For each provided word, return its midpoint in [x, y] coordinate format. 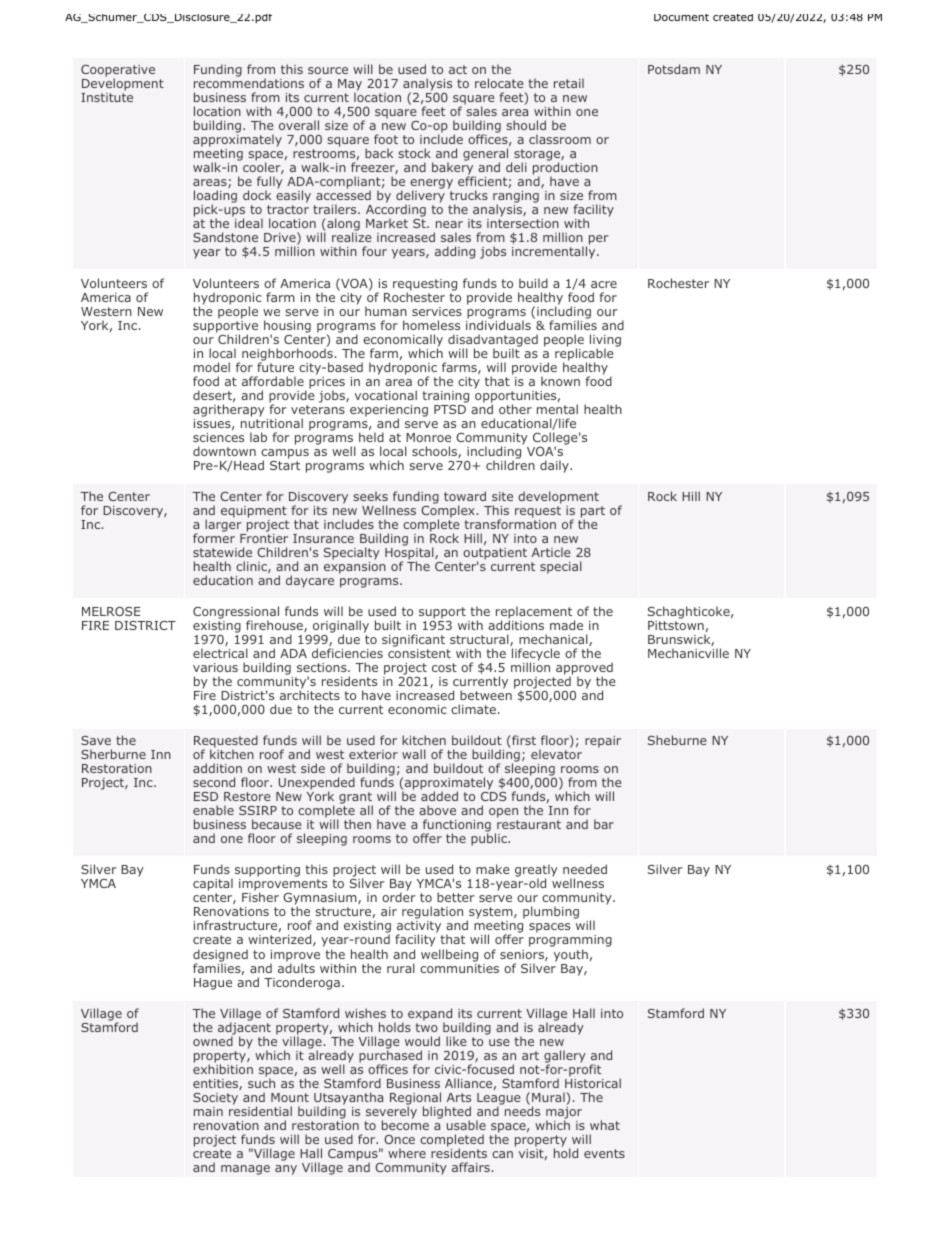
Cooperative [118, 72]
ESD [206, 796]
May [350, 86]
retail [569, 83]
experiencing [389, 412]
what [605, 1125]
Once [399, 1139]
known [560, 381]
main [208, 1111]
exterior [373, 754]
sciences [218, 437]
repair [603, 742]
